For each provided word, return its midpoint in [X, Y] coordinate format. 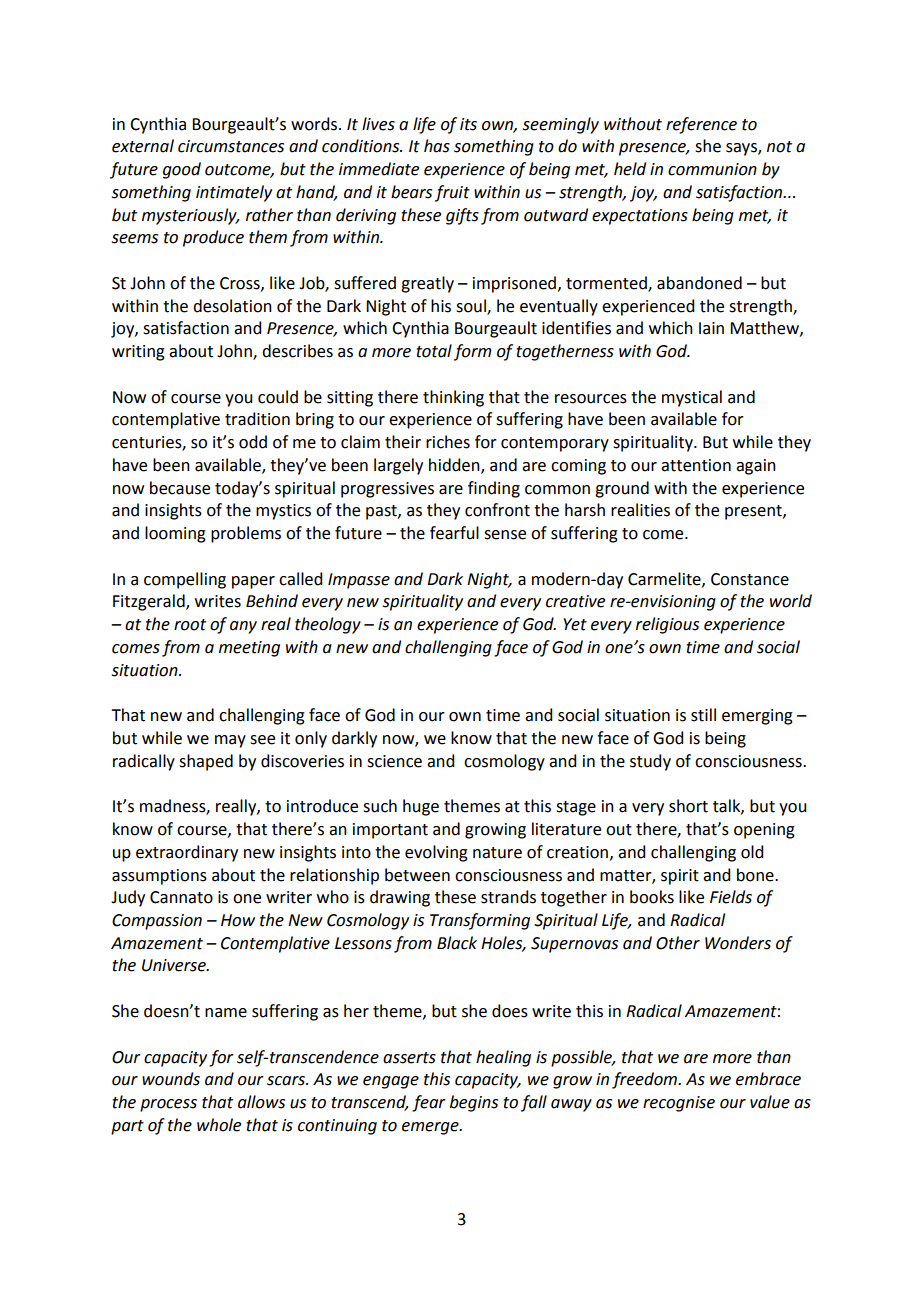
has [437, 146]
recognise [679, 1104]
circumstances [231, 146]
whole [219, 1125]
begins [474, 1103]
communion [712, 169]
